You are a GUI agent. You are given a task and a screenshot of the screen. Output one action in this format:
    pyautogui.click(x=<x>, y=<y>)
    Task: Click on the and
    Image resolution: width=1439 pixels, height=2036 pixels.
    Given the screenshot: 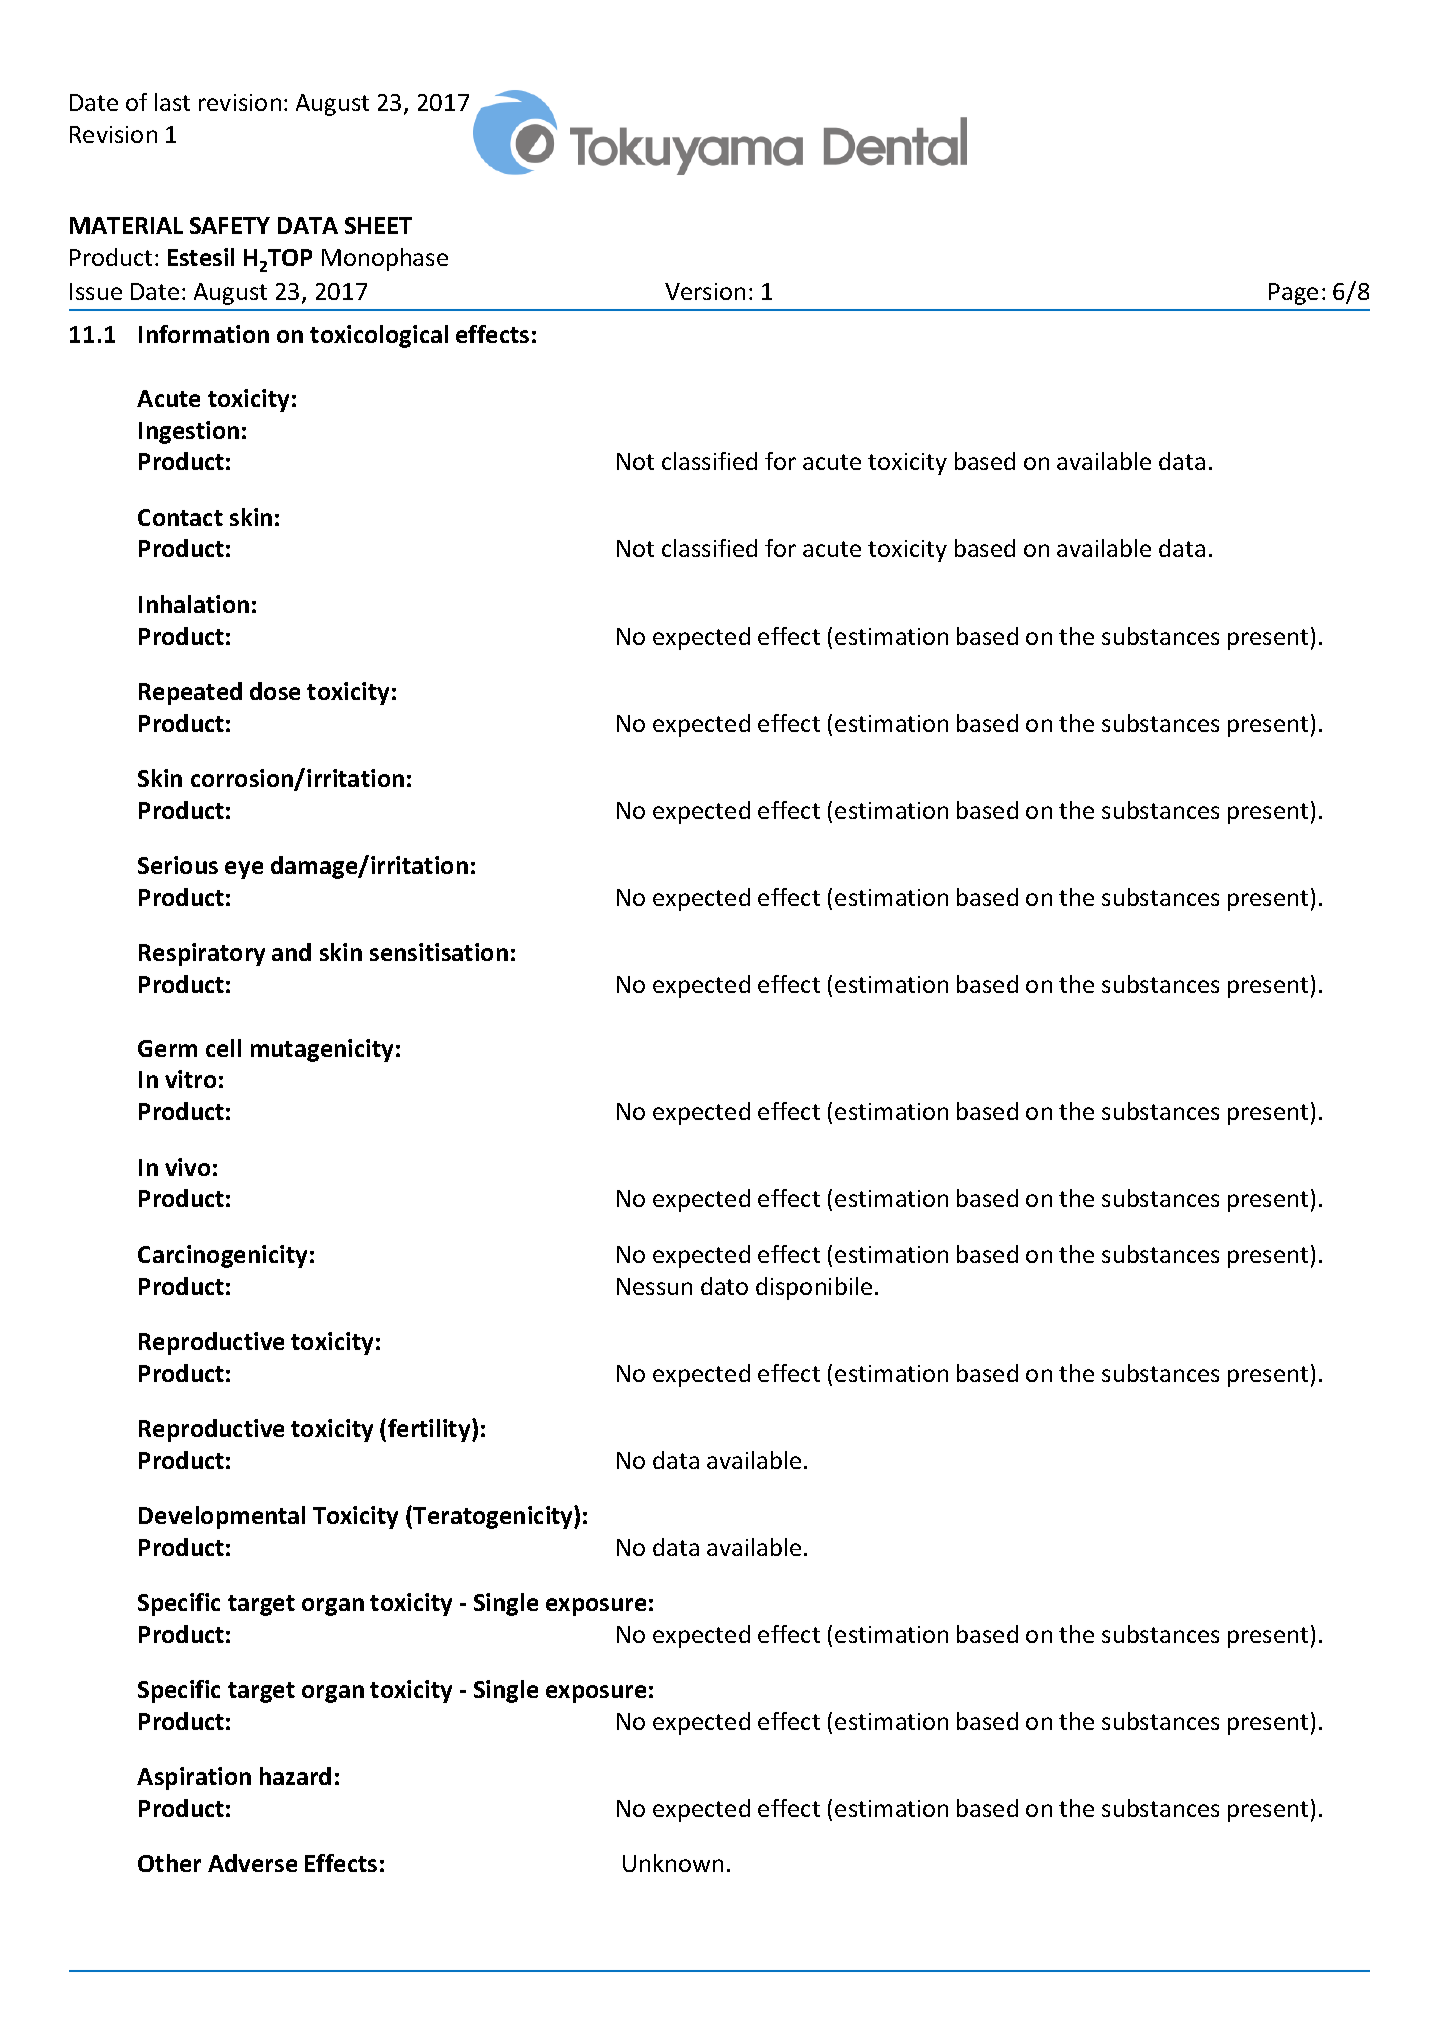 What is the action you would take?
    pyautogui.click(x=291, y=952)
